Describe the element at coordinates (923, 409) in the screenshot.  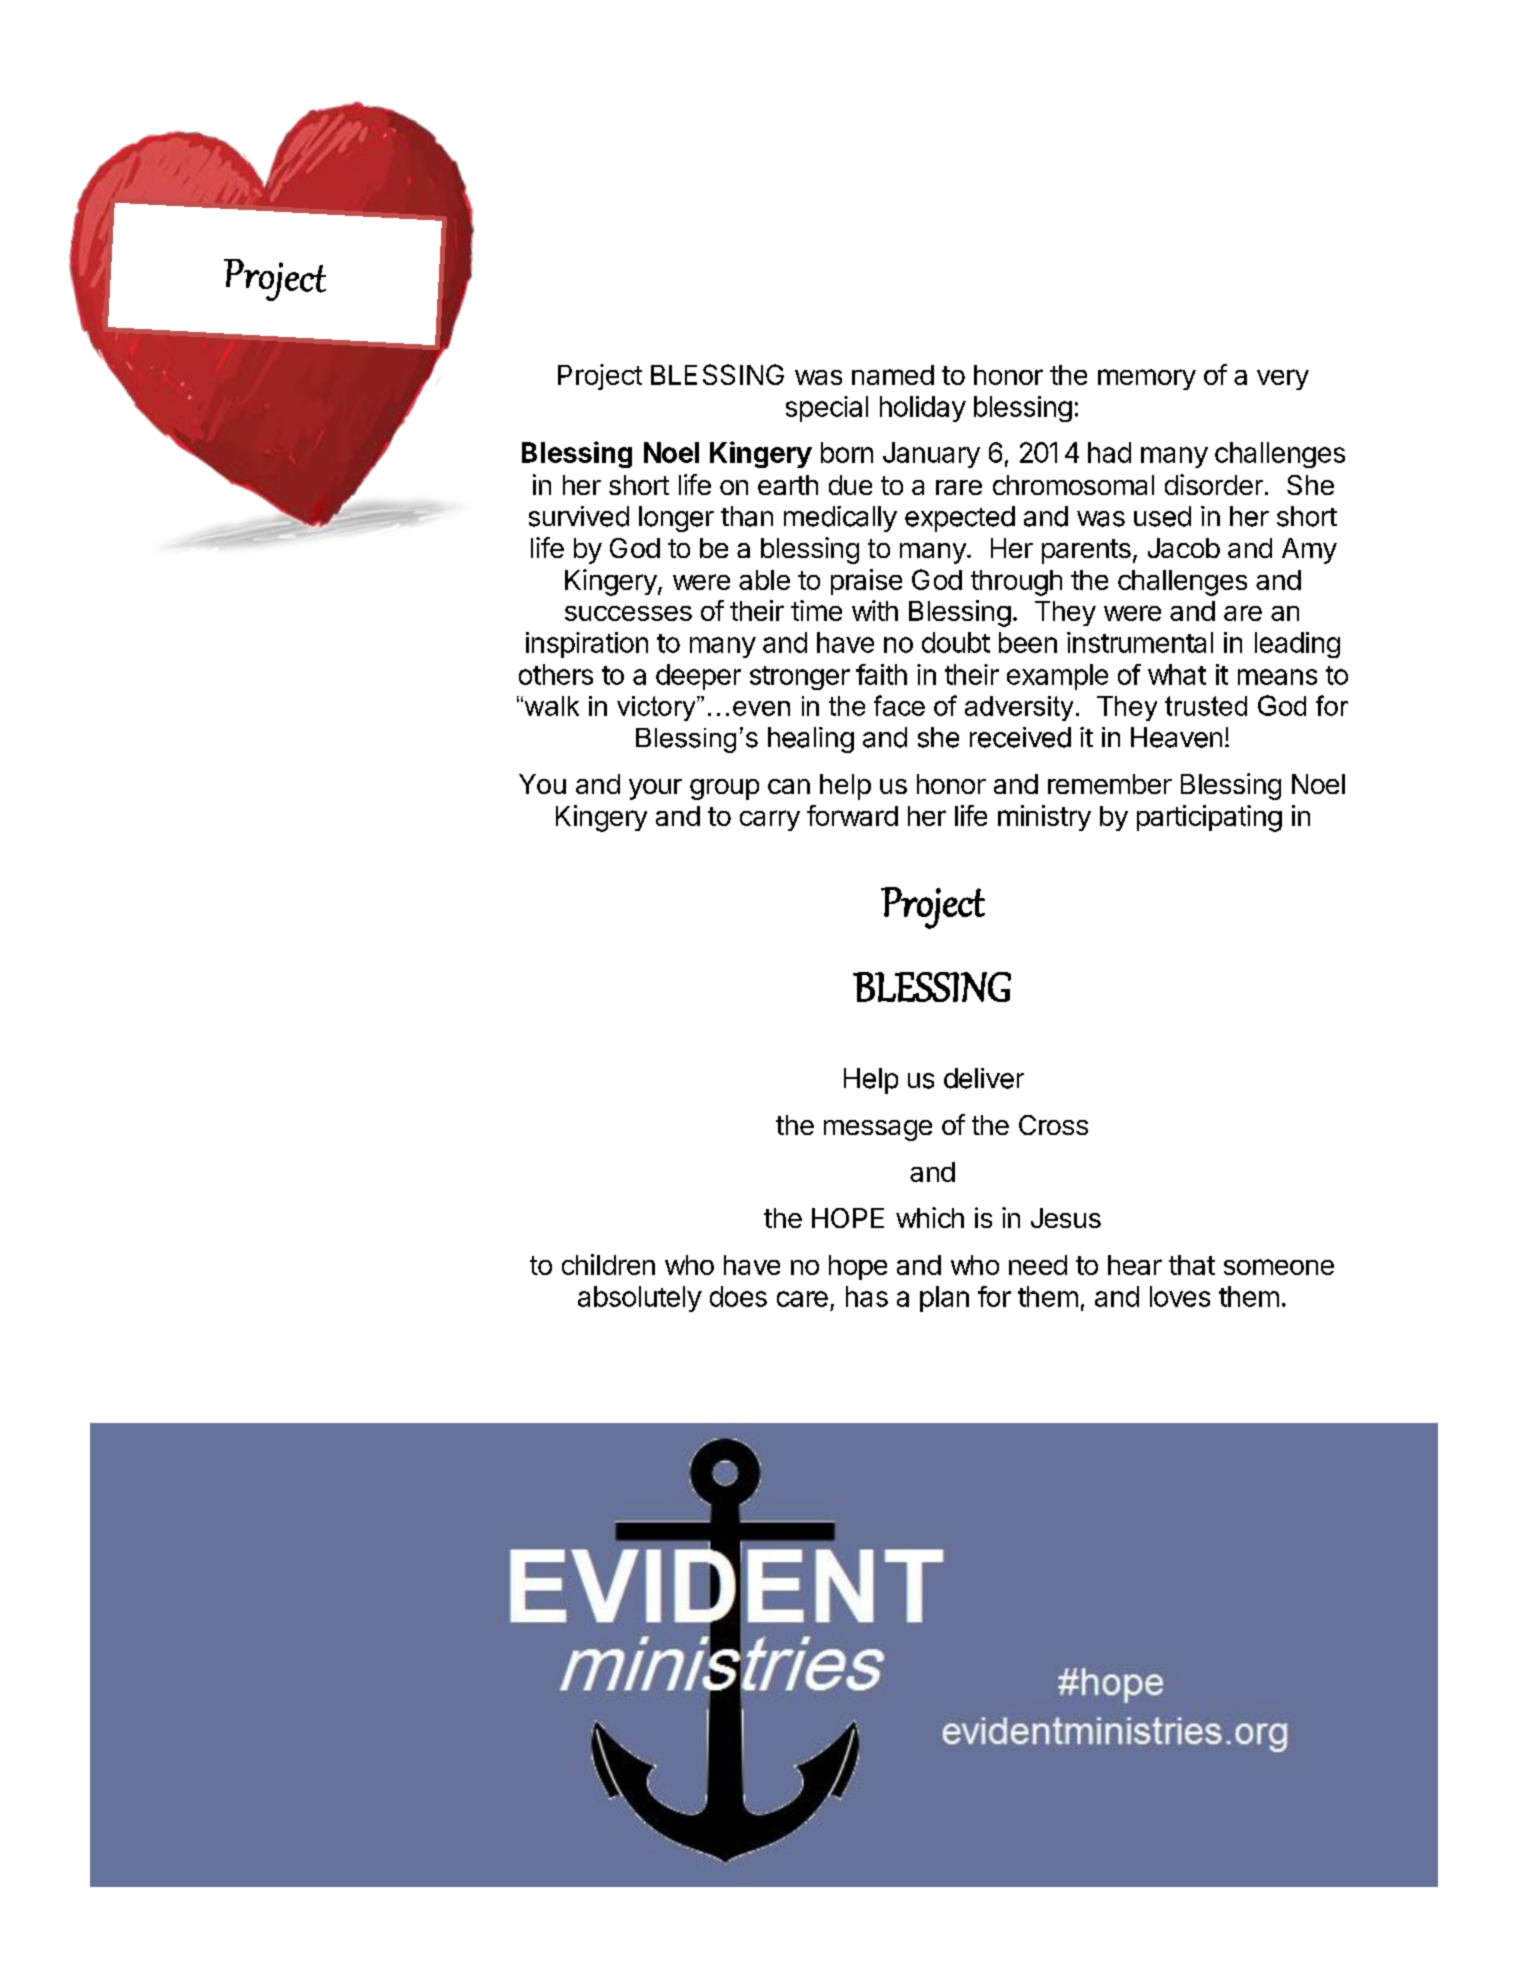
I see `holiday` at that location.
